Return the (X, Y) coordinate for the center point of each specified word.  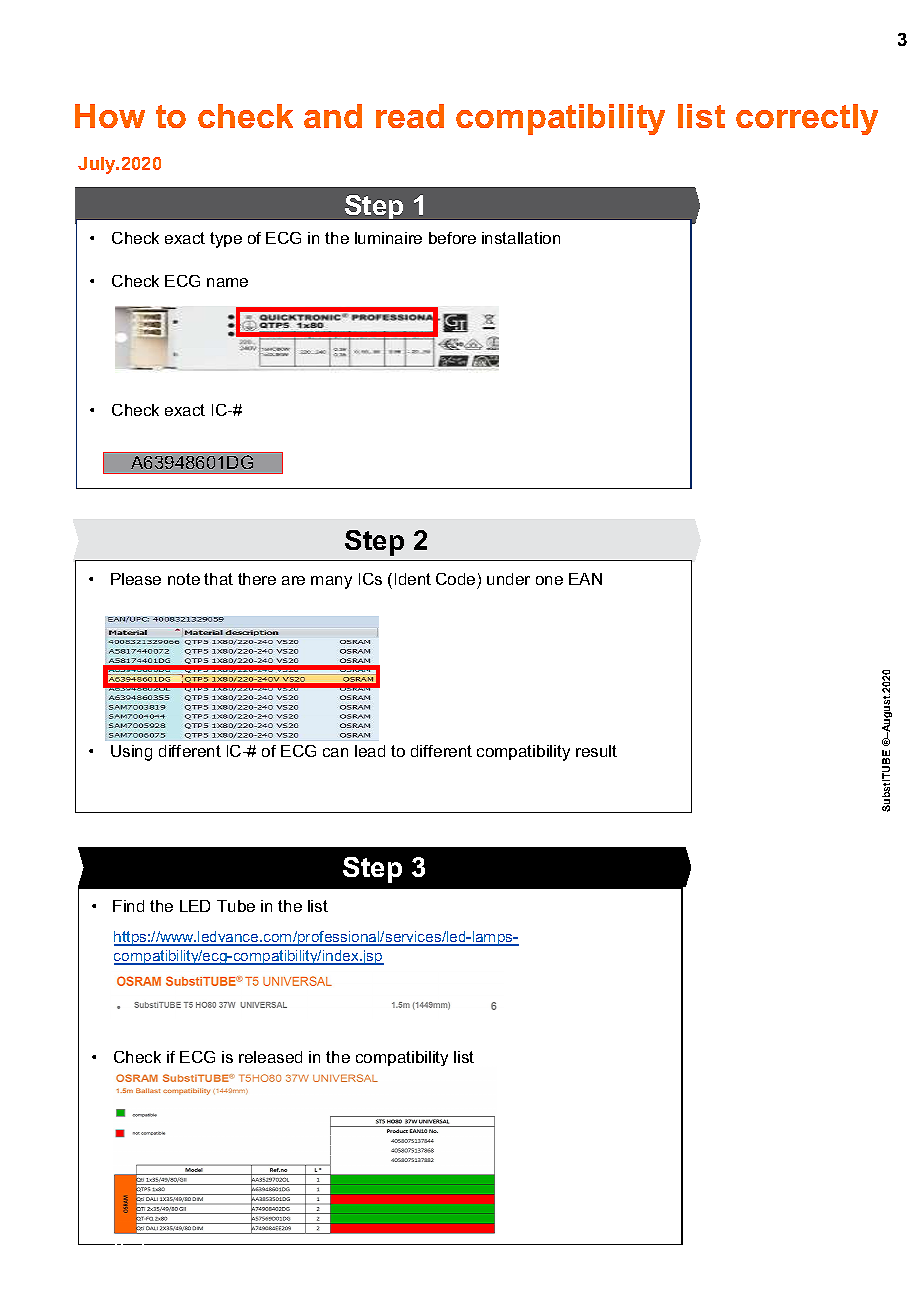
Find (128, 906)
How (110, 116)
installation (521, 238)
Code (455, 579)
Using (131, 753)
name (227, 282)
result (596, 751)
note (184, 579)
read (410, 116)
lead (370, 751)
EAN (585, 579)
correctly (807, 119)
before (452, 238)
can (335, 752)
